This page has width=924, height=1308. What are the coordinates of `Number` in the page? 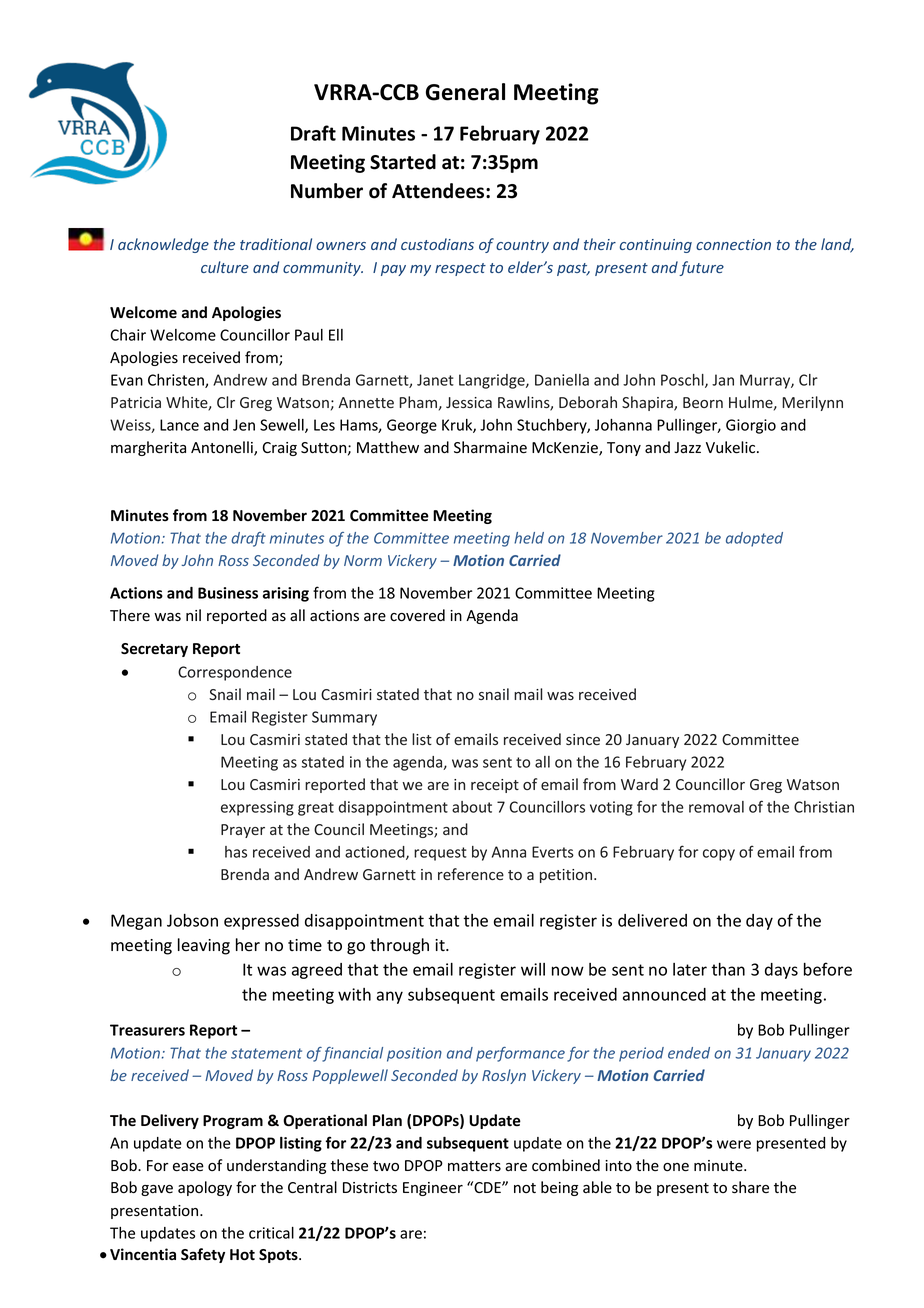 It's located at (327, 191).
